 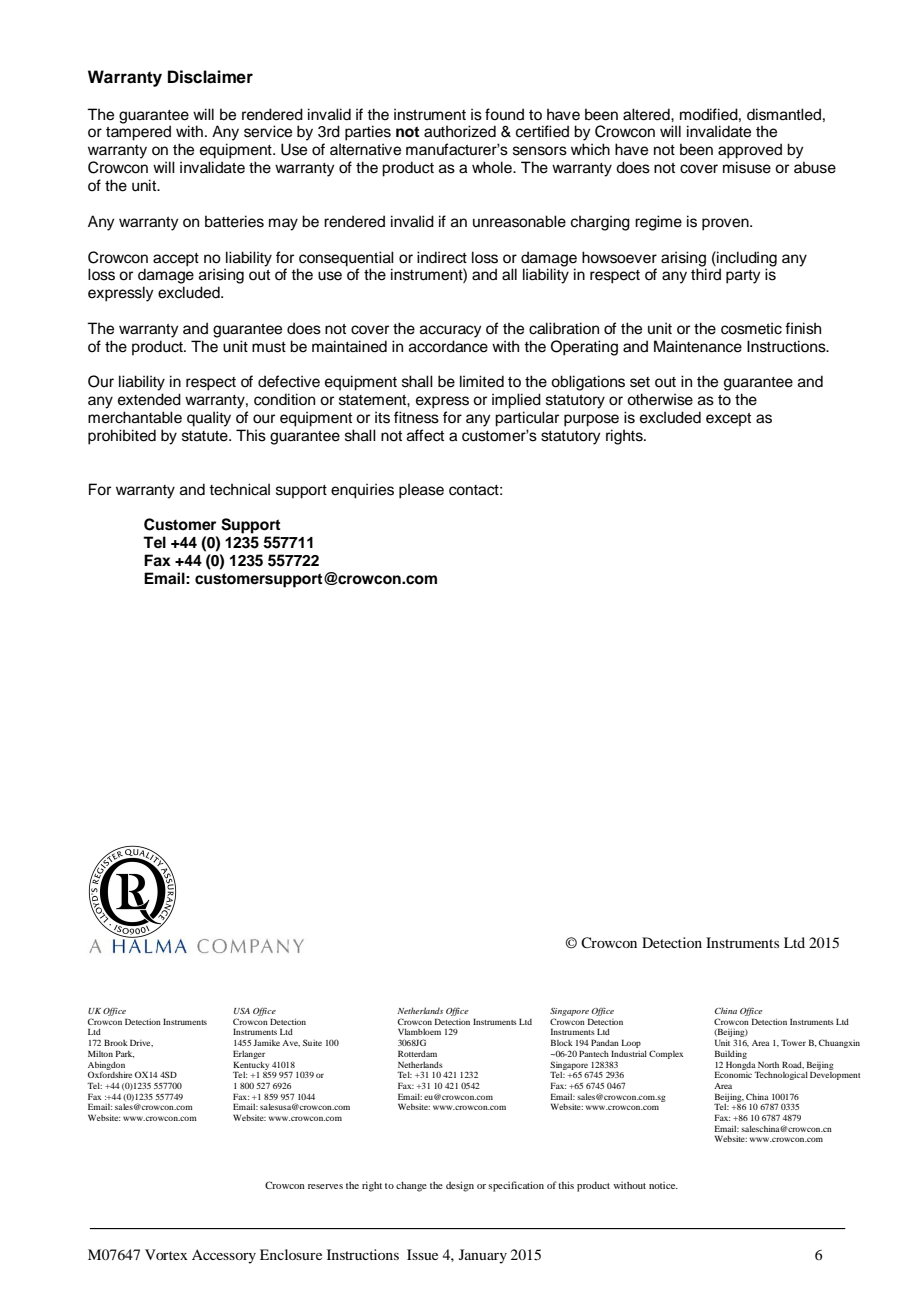 What do you see at coordinates (421, 491) in the screenshot?
I see `please` at bounding box center [421, 491].
